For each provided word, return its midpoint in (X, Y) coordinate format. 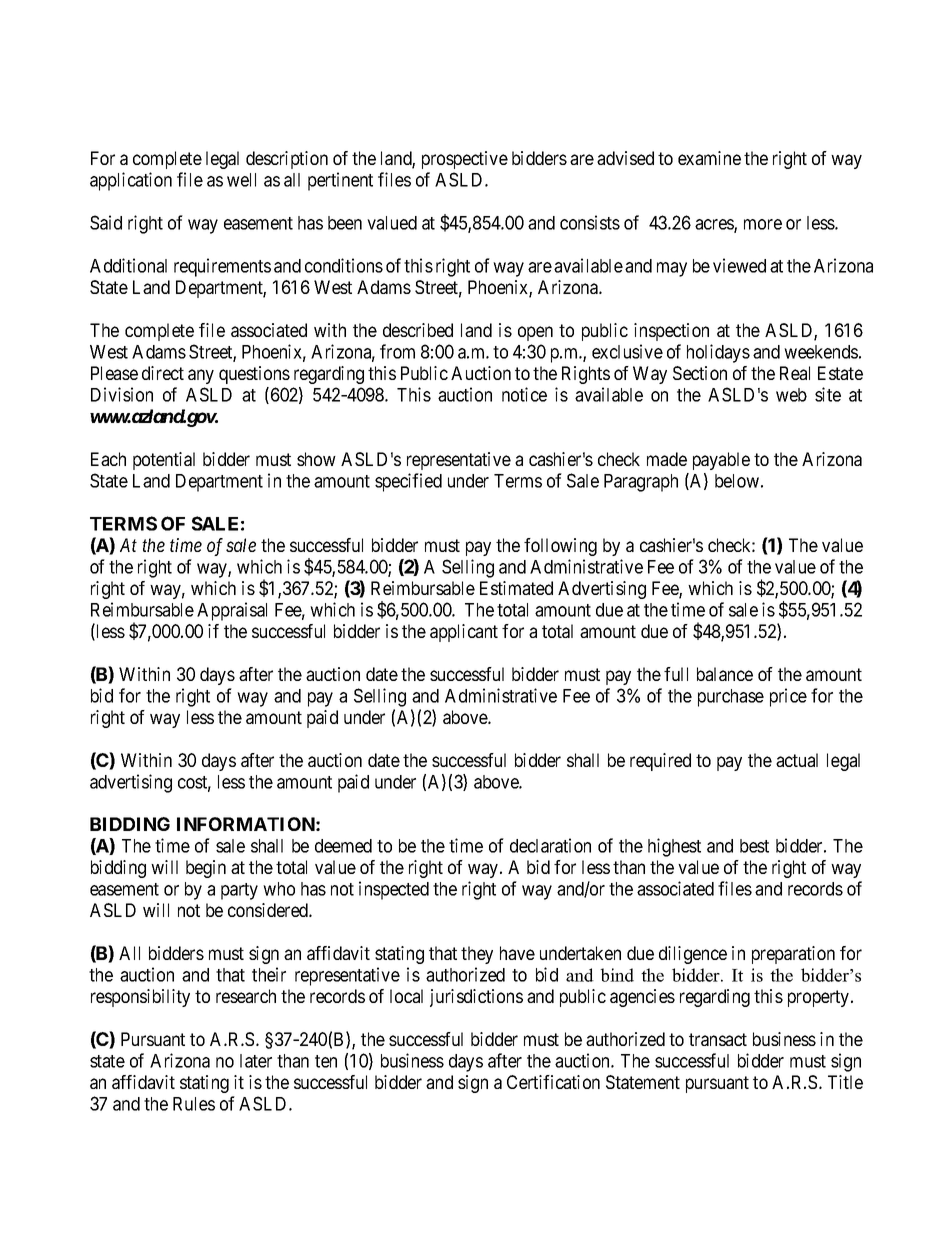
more (763, 224)
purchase (731, 698)
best (754, 846)
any (201, 376)
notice (524, 394)
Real (795, 373)
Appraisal (232, 611)
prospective (465, 160)
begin (206, 869)
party (239, 891)
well (241, 180)
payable (721, 461)
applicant (464, 633)
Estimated (516, 588)
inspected (394, 890)
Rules (194, 1104)
